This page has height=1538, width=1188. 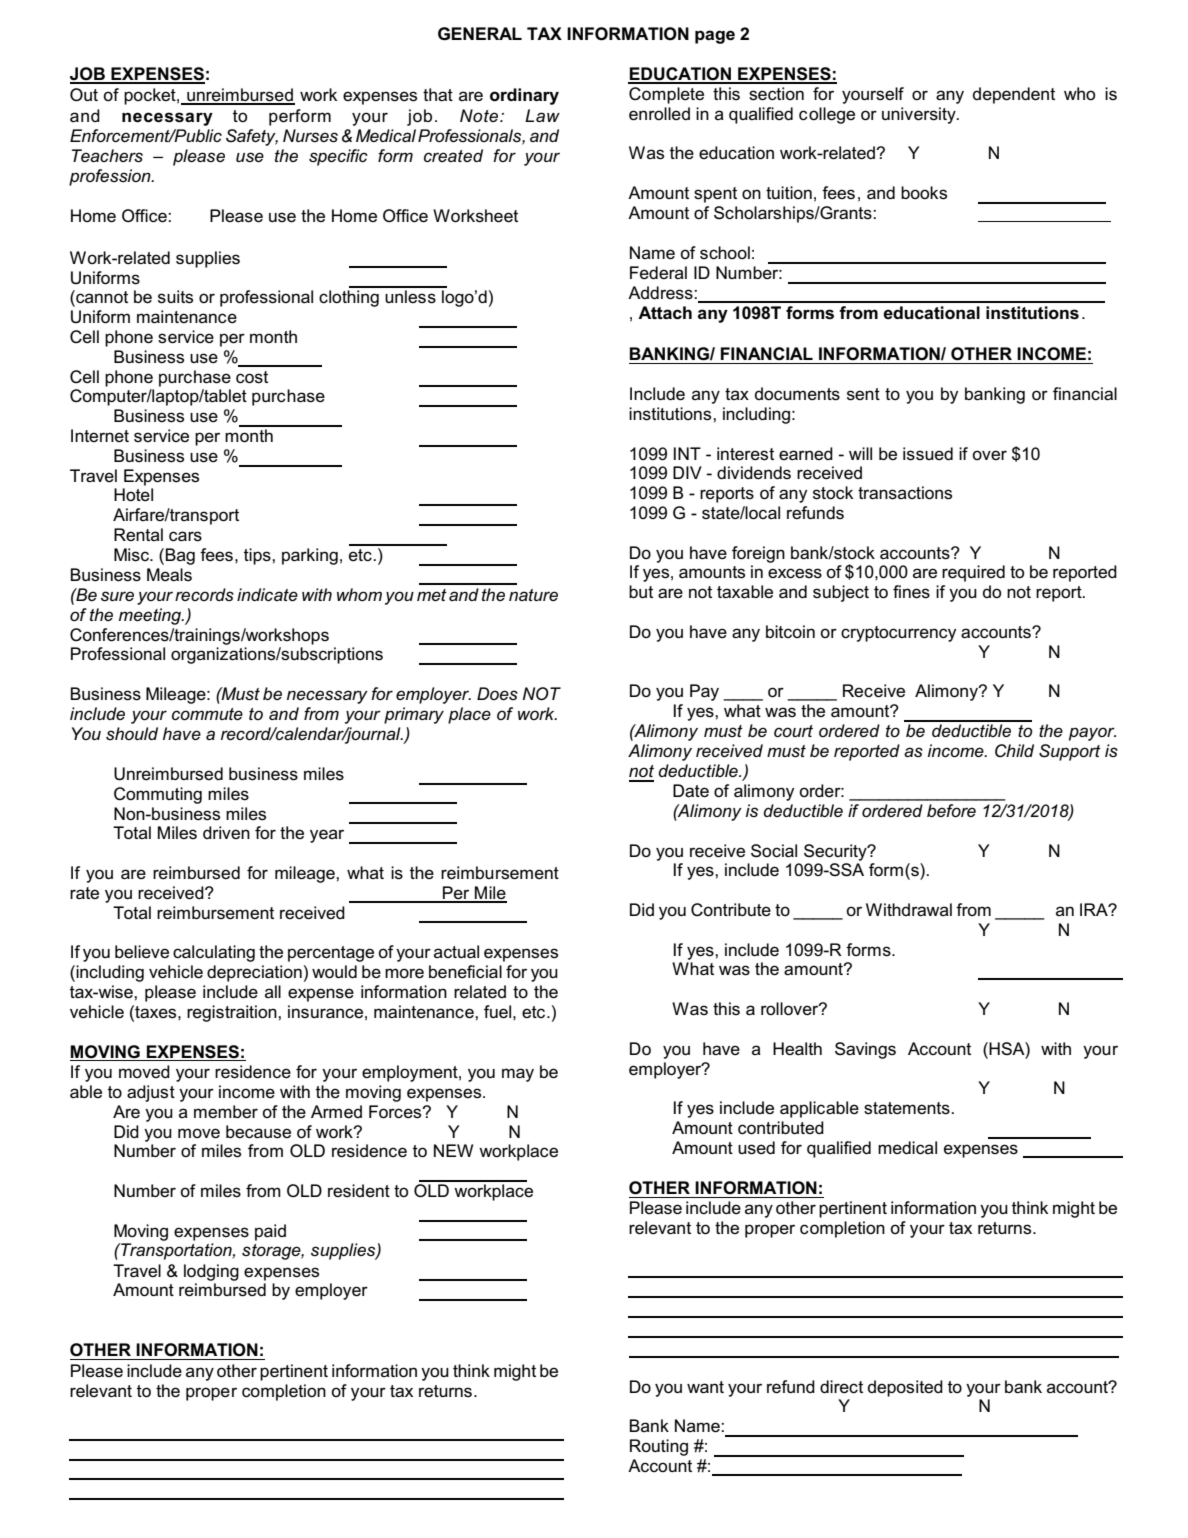 What do you see at coordinates (185, 536) in the page?
I see `cars` at bounding box center [185, 536].
